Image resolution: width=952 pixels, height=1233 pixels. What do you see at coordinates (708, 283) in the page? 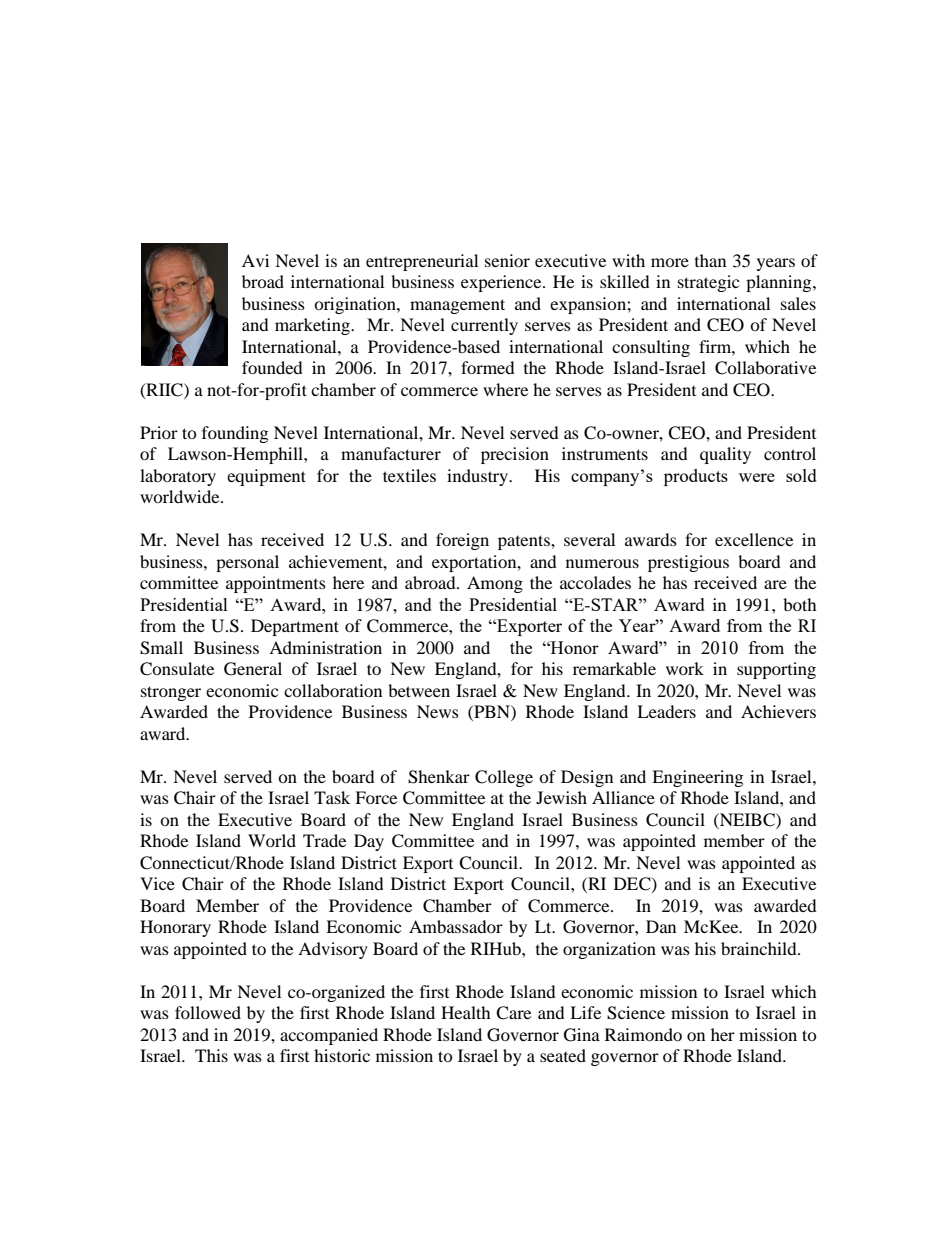
I see `strategic` at bounding box center [708, 283].
